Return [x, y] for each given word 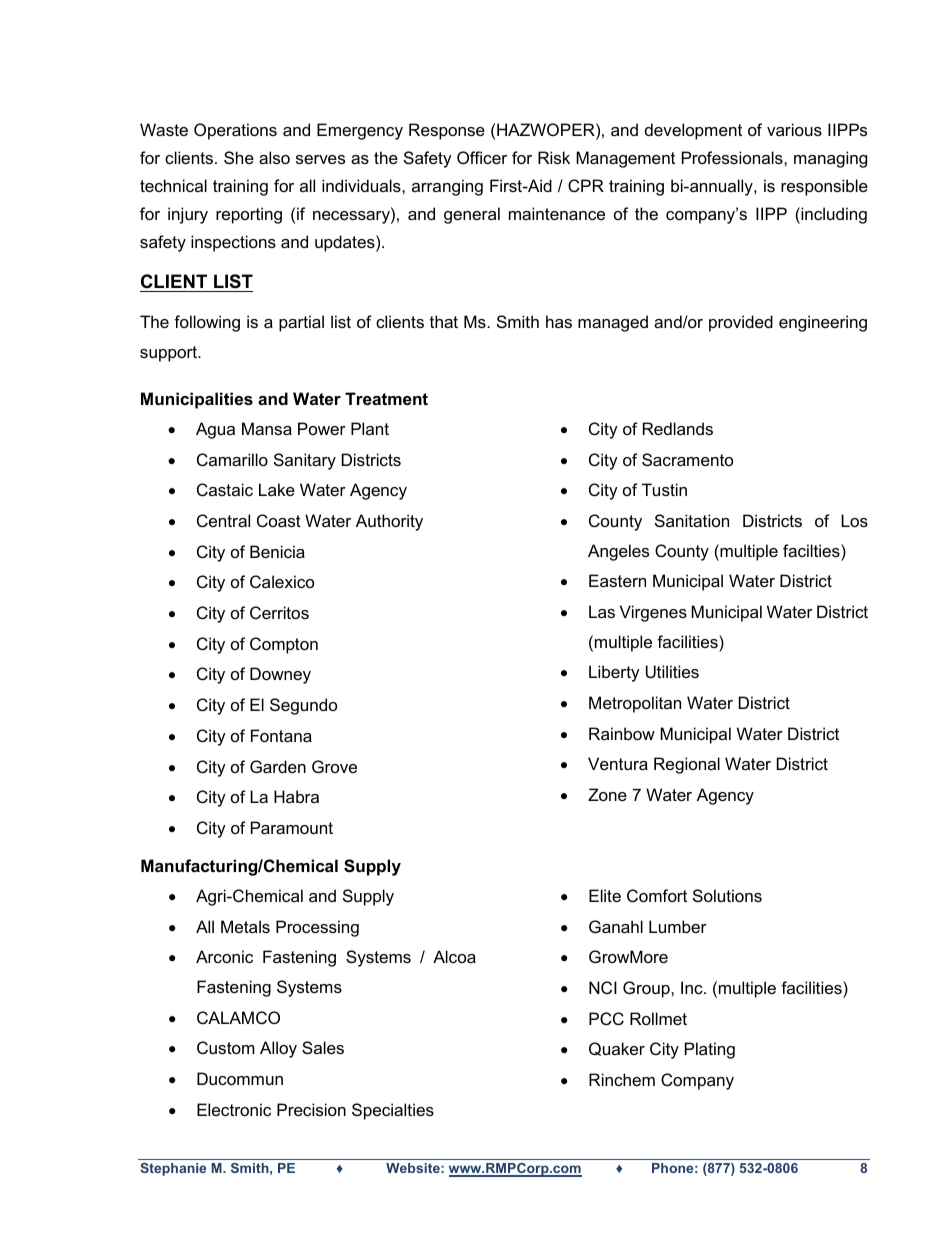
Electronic [234, 1109]
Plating [710, 1050]
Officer [482, 157]
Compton [284, 645]
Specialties [393, 1111]
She [239, 157]
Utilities [672, 671]
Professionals [733, 157]
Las [602, 611]
